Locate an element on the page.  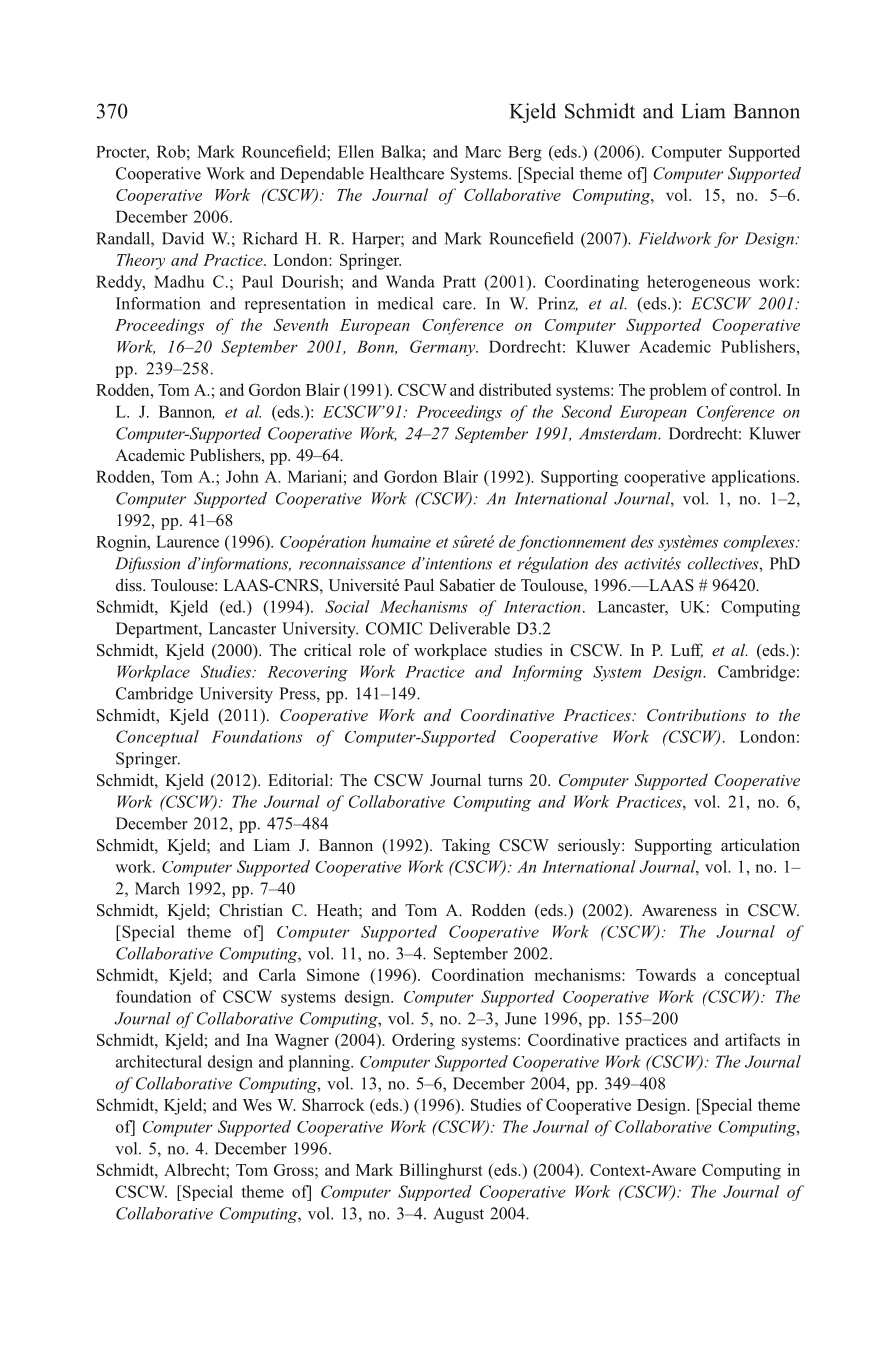
Christian is located at coordinates (251, 910).
